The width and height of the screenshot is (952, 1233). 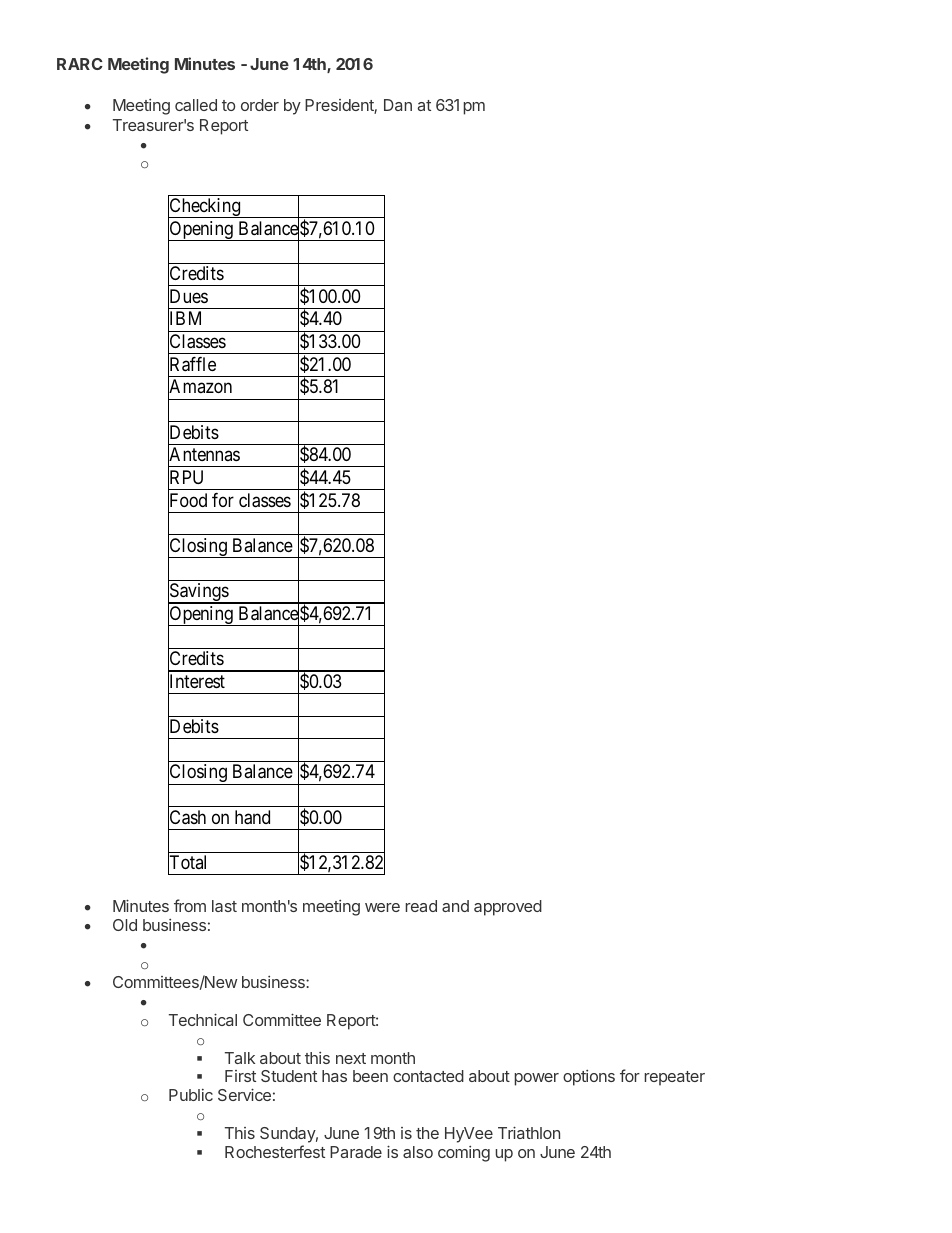 I want to click on Dan, so click(x=398, y=105).
